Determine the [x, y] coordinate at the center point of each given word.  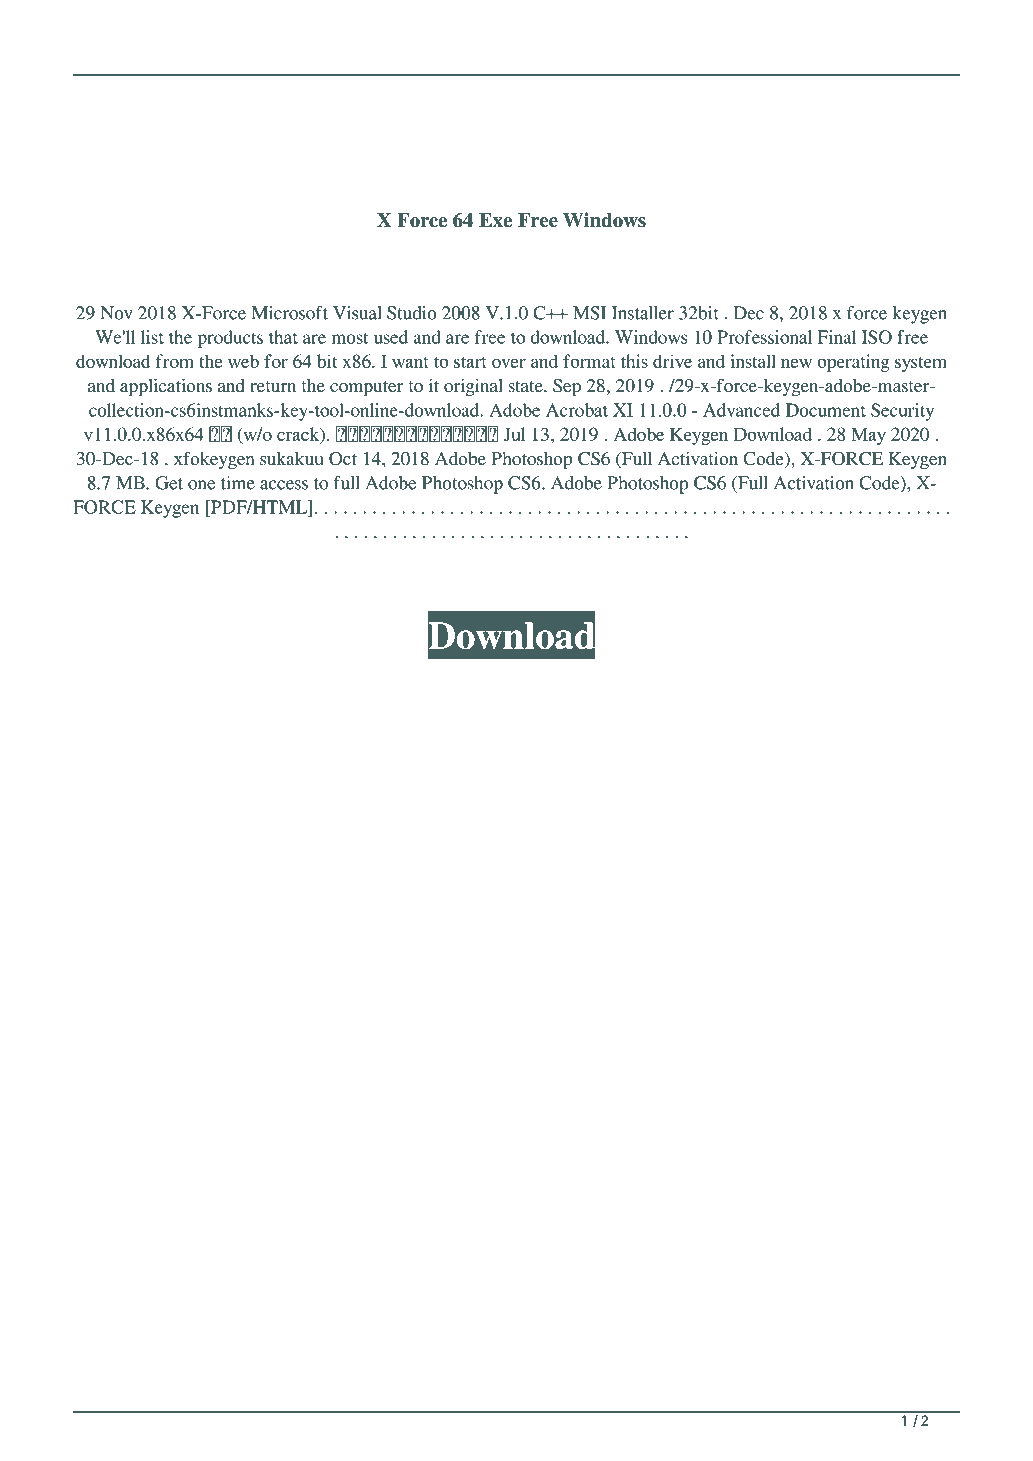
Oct [343, 459]
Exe [495, 220]
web [243, 361]
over [509, 363]
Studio [412, 313]
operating [853, 363]
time [238, 483]
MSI [589, 313]
